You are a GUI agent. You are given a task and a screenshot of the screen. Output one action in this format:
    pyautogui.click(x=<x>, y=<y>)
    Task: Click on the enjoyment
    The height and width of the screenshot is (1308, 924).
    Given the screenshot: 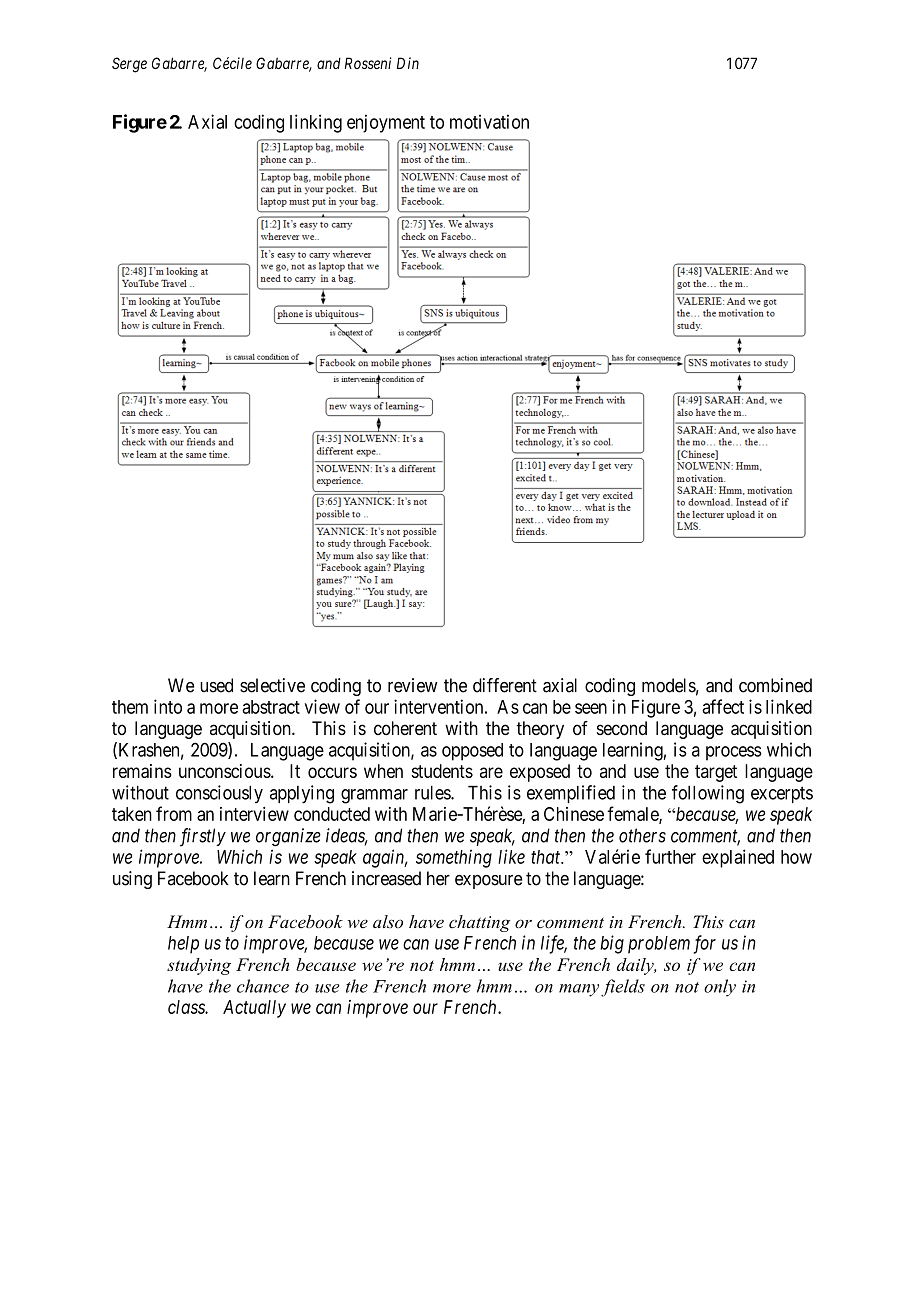 What is the action you would take?
    pyautogui.click(x=386, y=123)
